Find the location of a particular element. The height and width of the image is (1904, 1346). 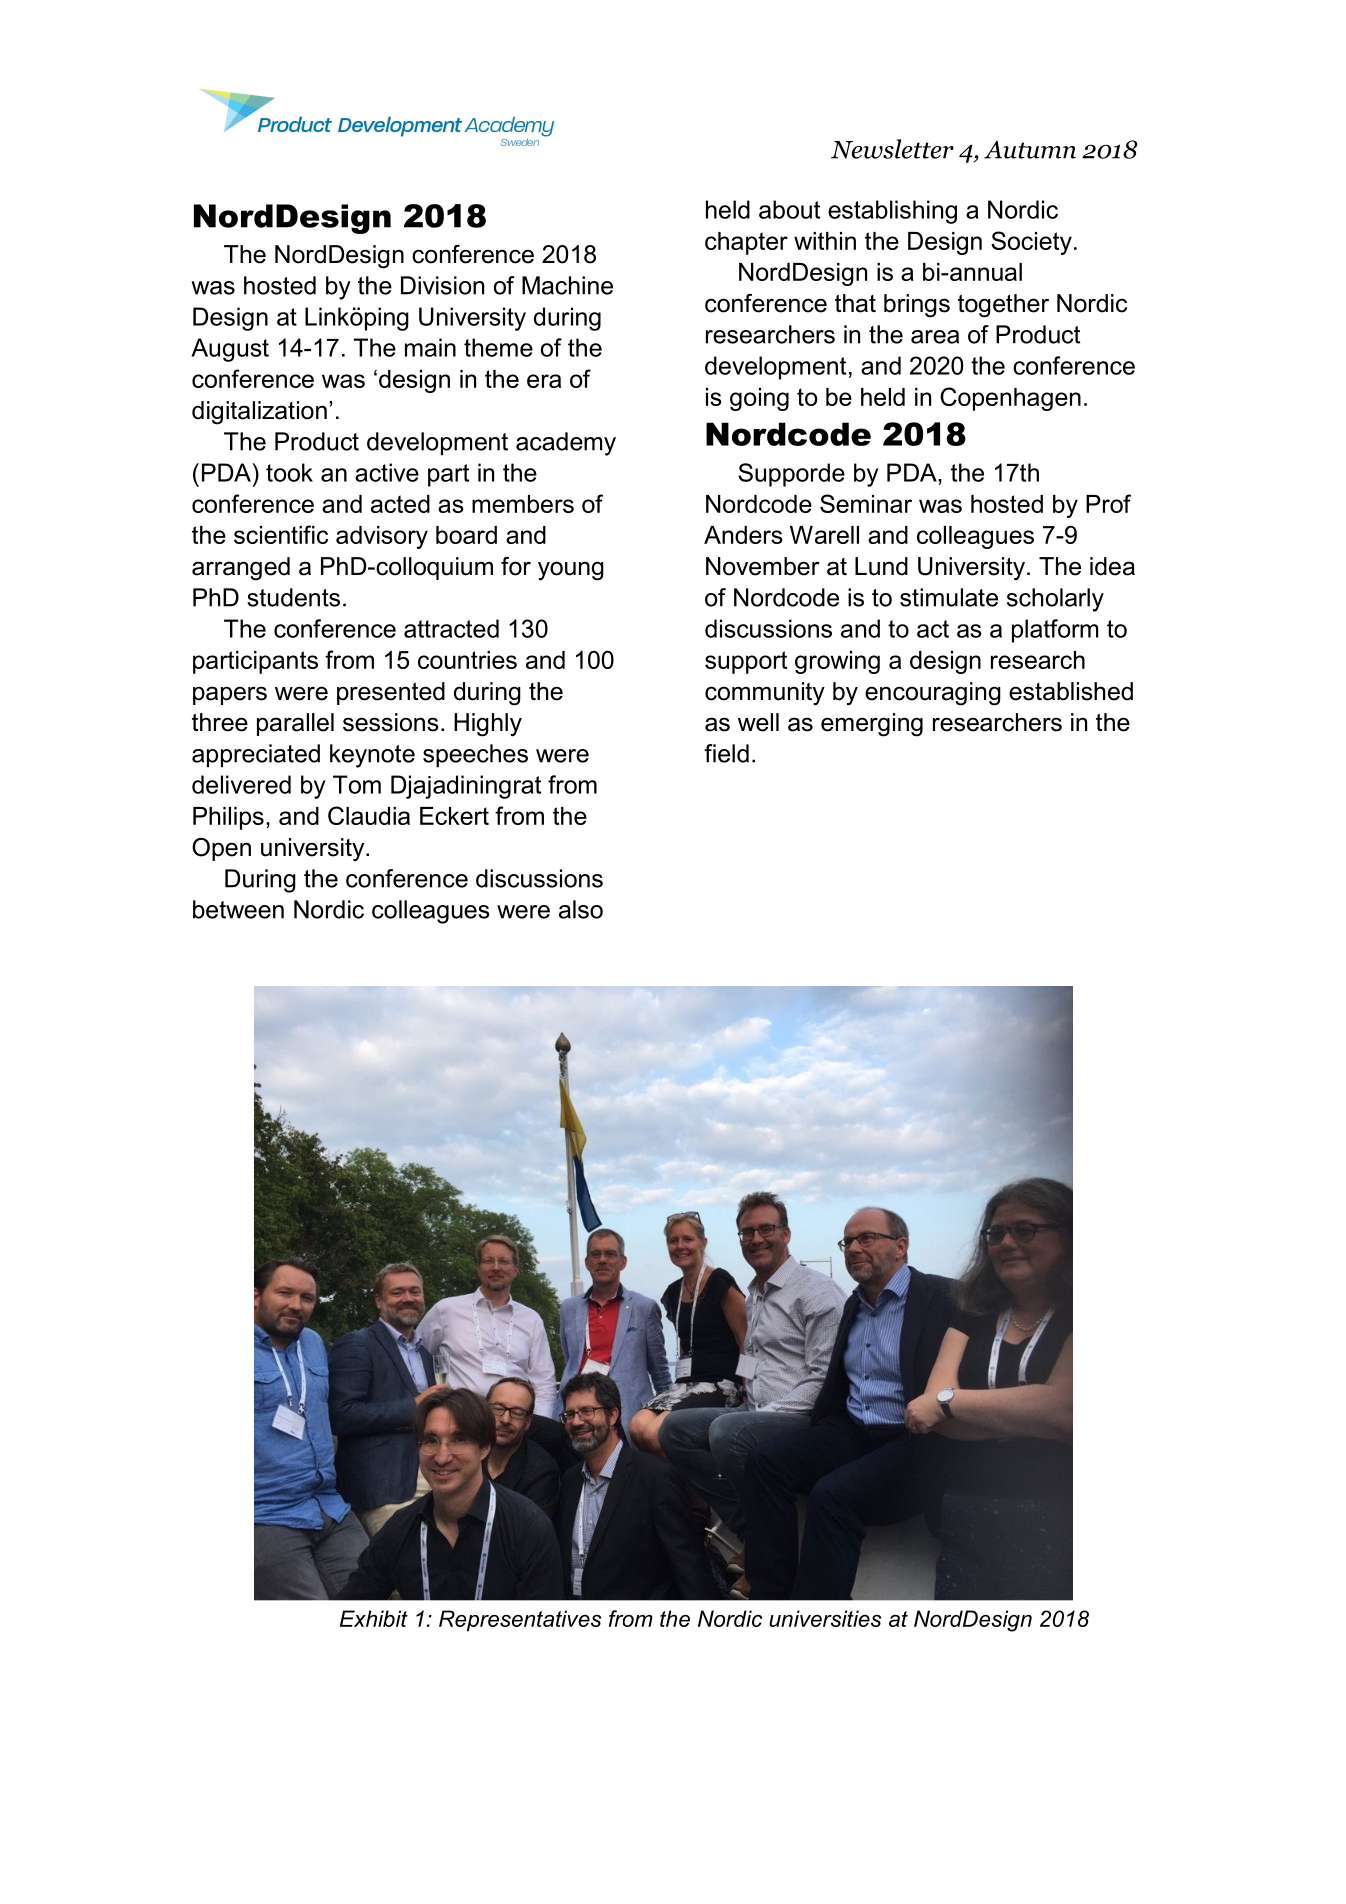

Representatives is located at coordinates (520, 1621).
